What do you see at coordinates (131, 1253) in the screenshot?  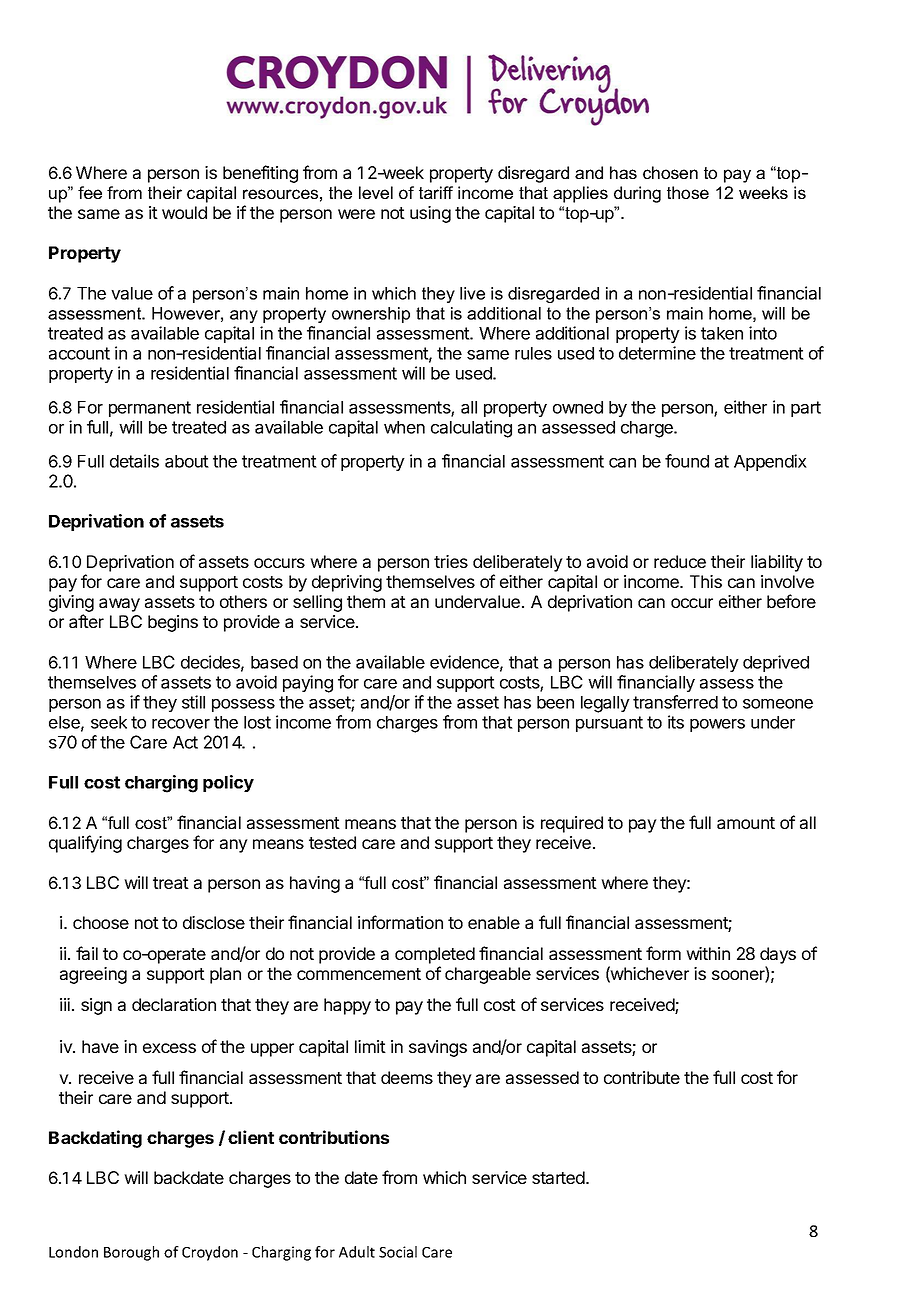 I see `Borough` at bounding box center [131, 1253].
